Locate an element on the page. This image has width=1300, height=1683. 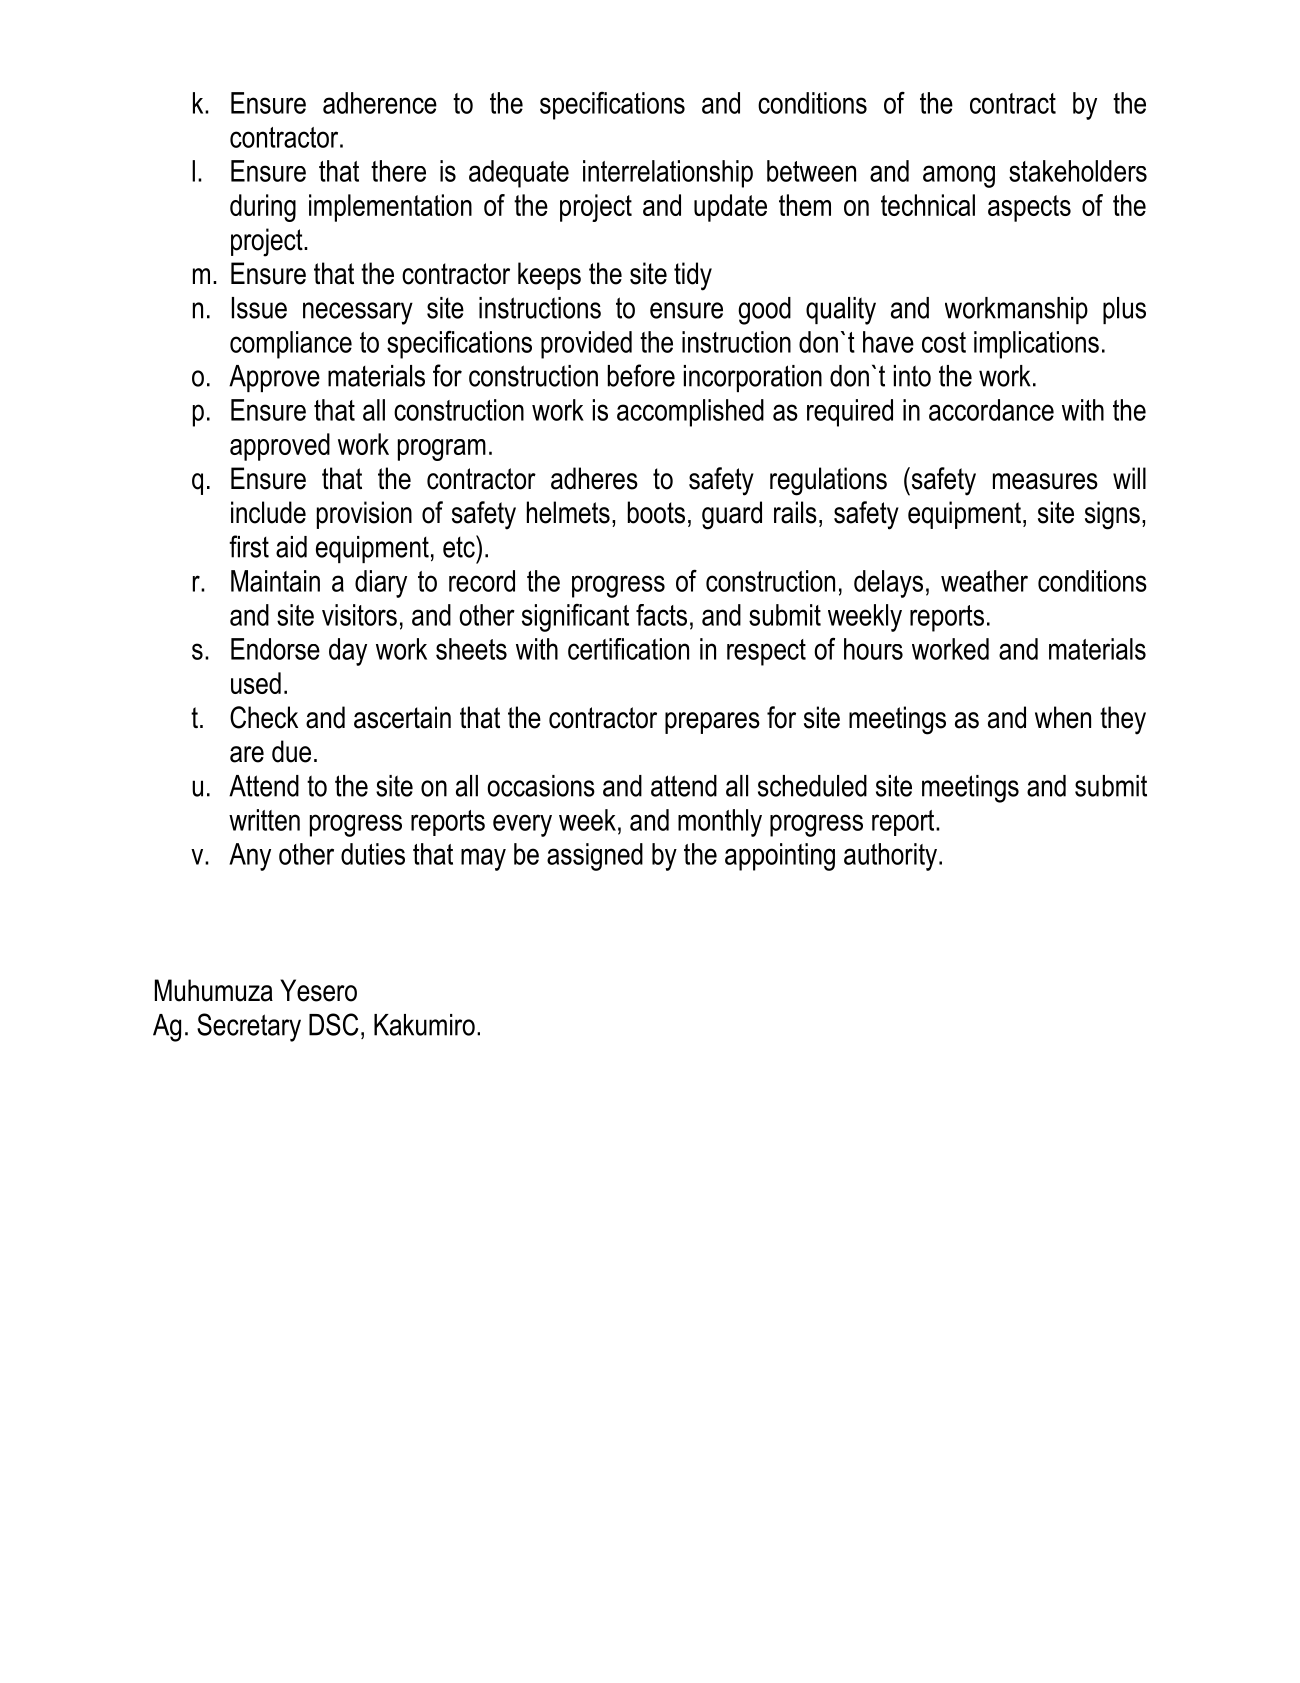
diary is located at coordinates (381, 584).
